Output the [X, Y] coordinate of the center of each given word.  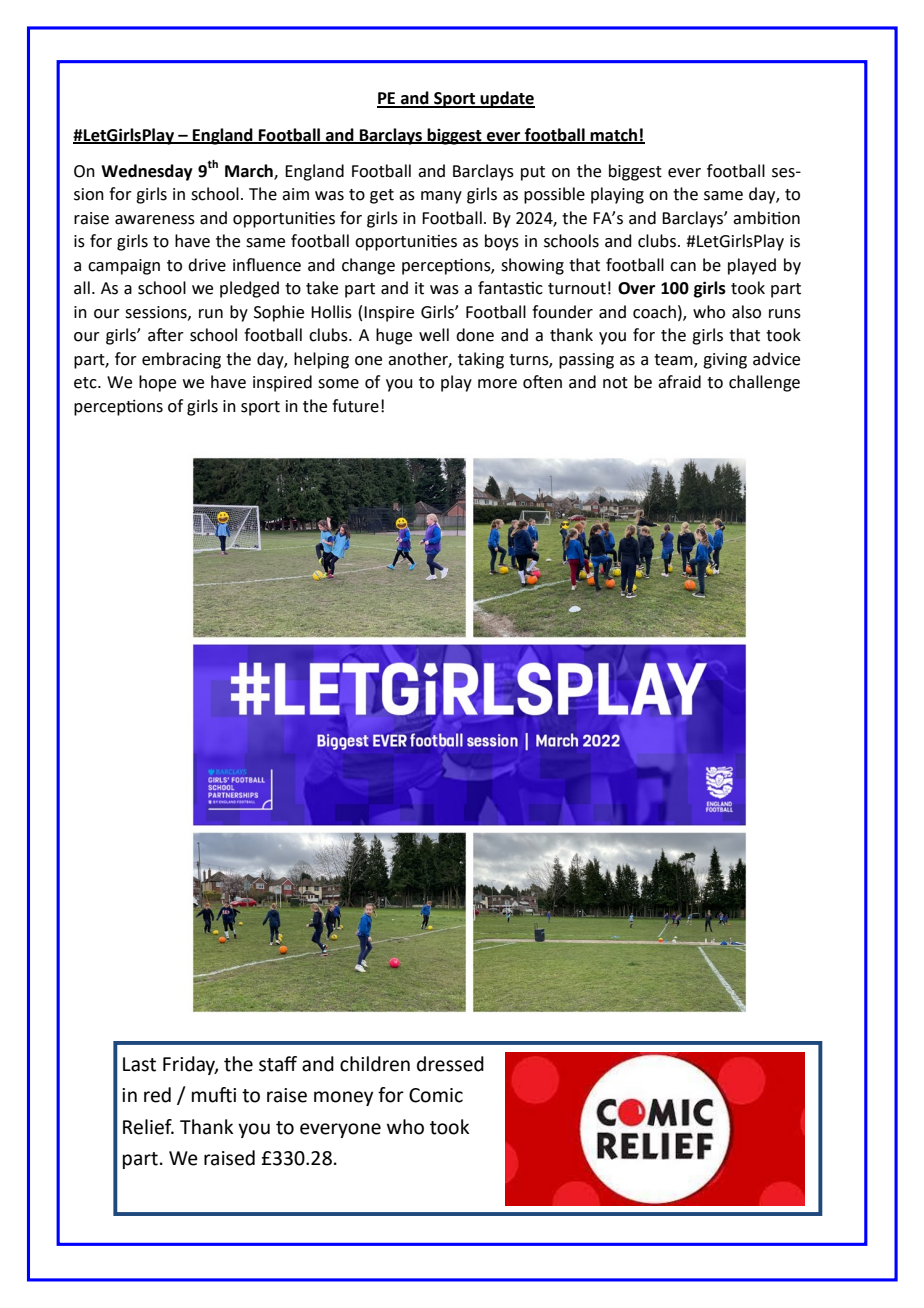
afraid [679, 382]
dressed [450, 1064]
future [355, 406]
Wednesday [147, 172]
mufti [214, 1095]
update [506, 99]
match [614, 135]
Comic [436, 1095]
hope [157, 383]
